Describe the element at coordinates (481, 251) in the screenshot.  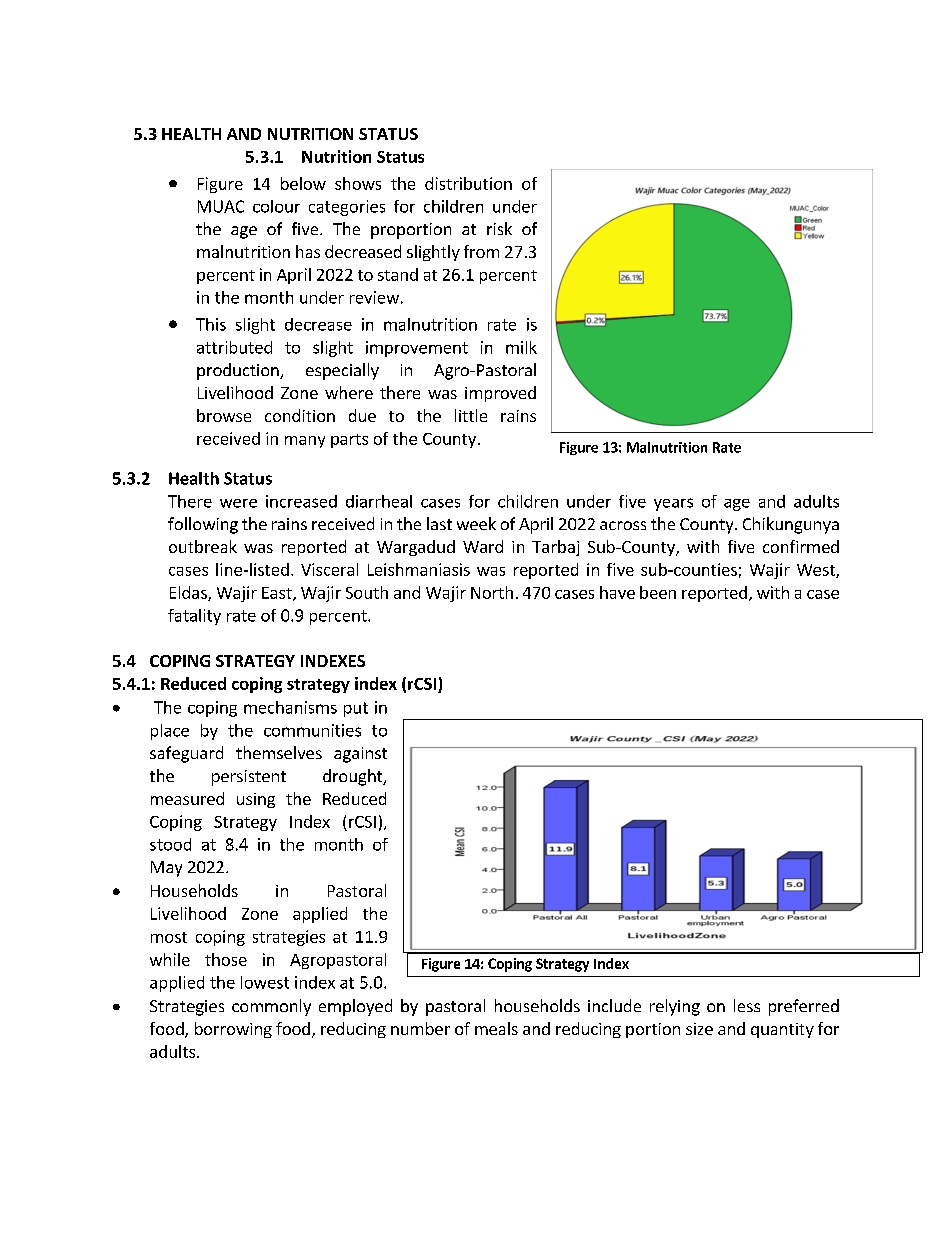
I see `from` at that location.
